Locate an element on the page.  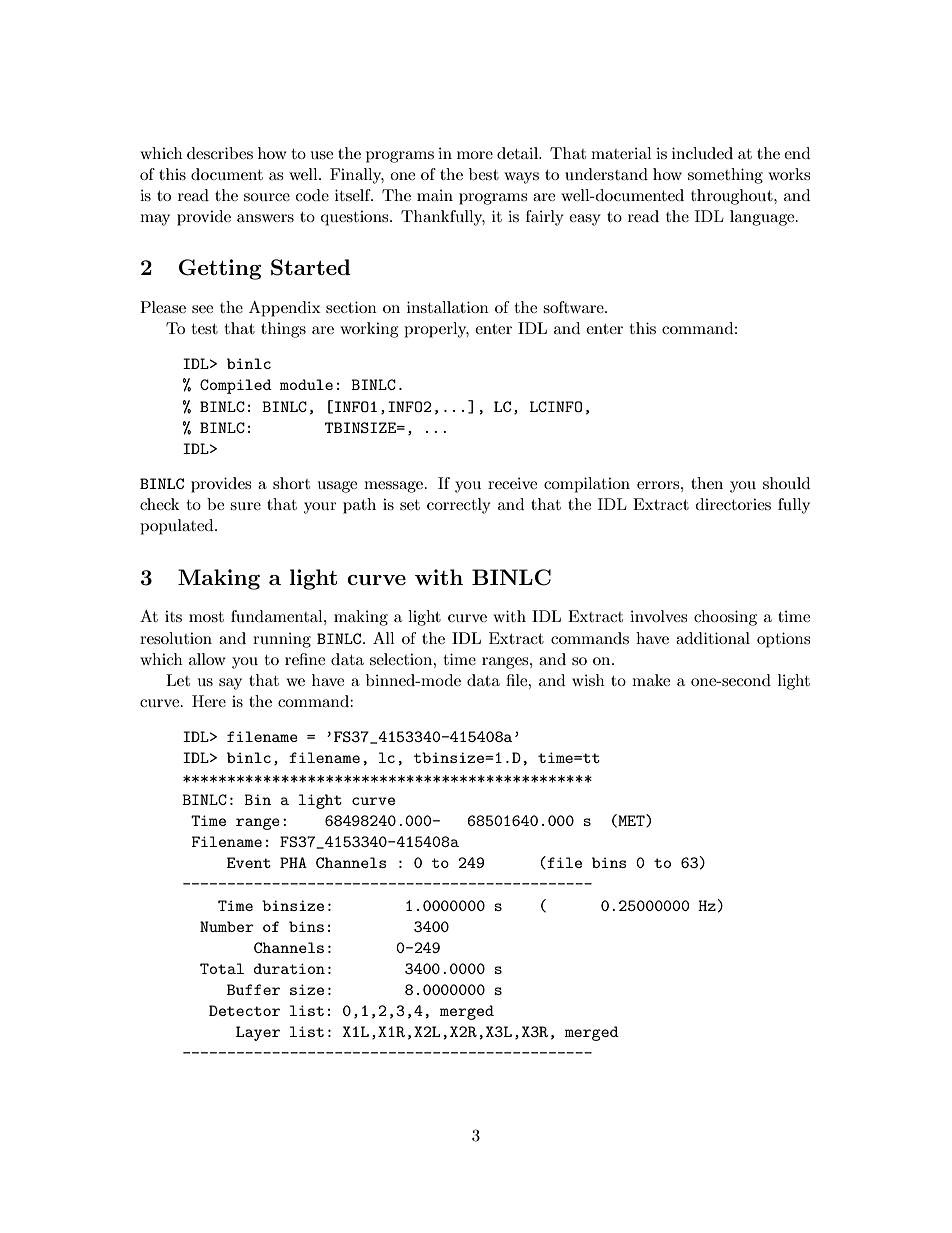
describes is located at coordinates (220, 153).
